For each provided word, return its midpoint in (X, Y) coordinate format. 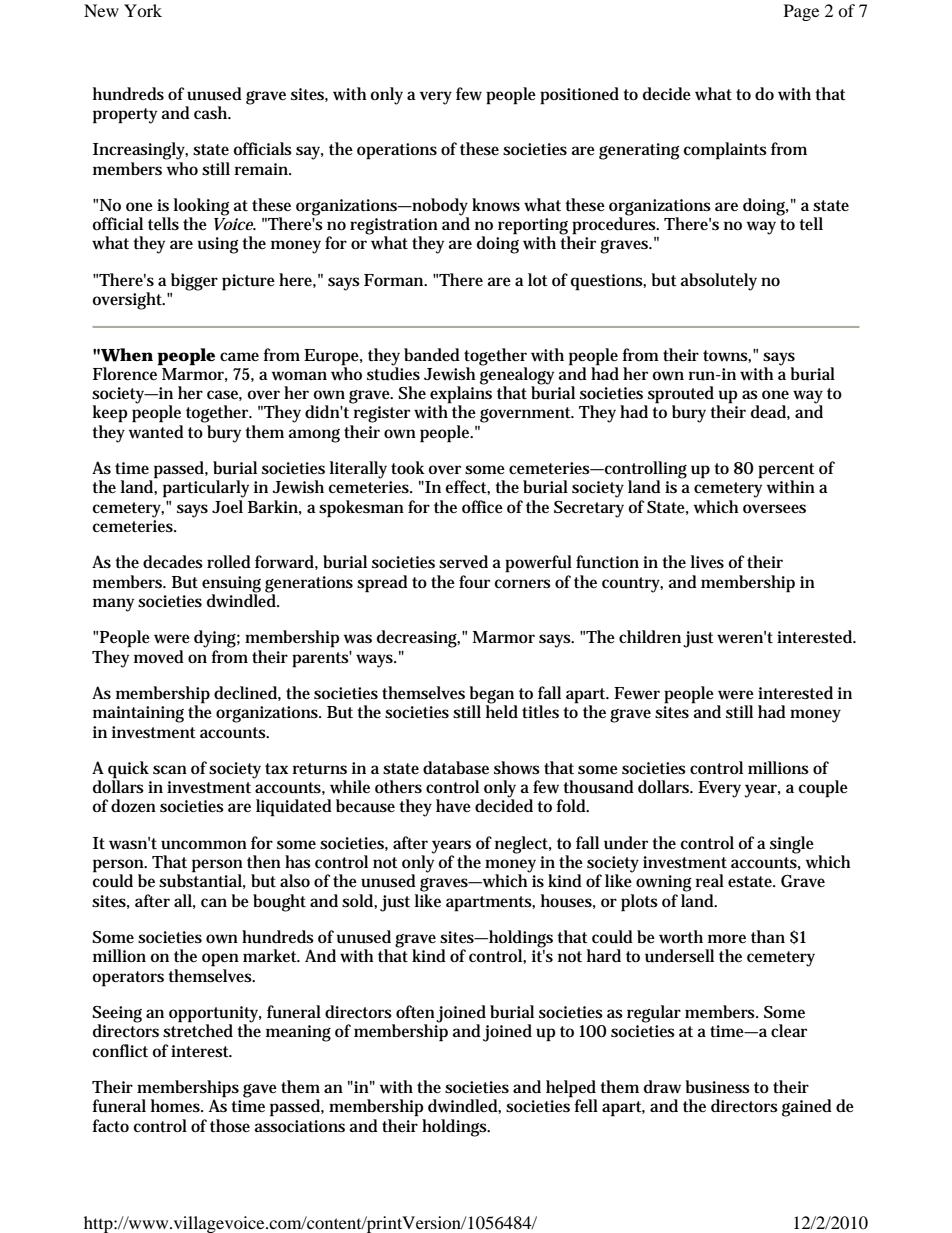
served (463, 562)
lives (707, 561)
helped (571, 1090)
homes (177, 1105)
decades (173, 562)
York (143, 10)
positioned (579, 96)
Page (801, 12)
